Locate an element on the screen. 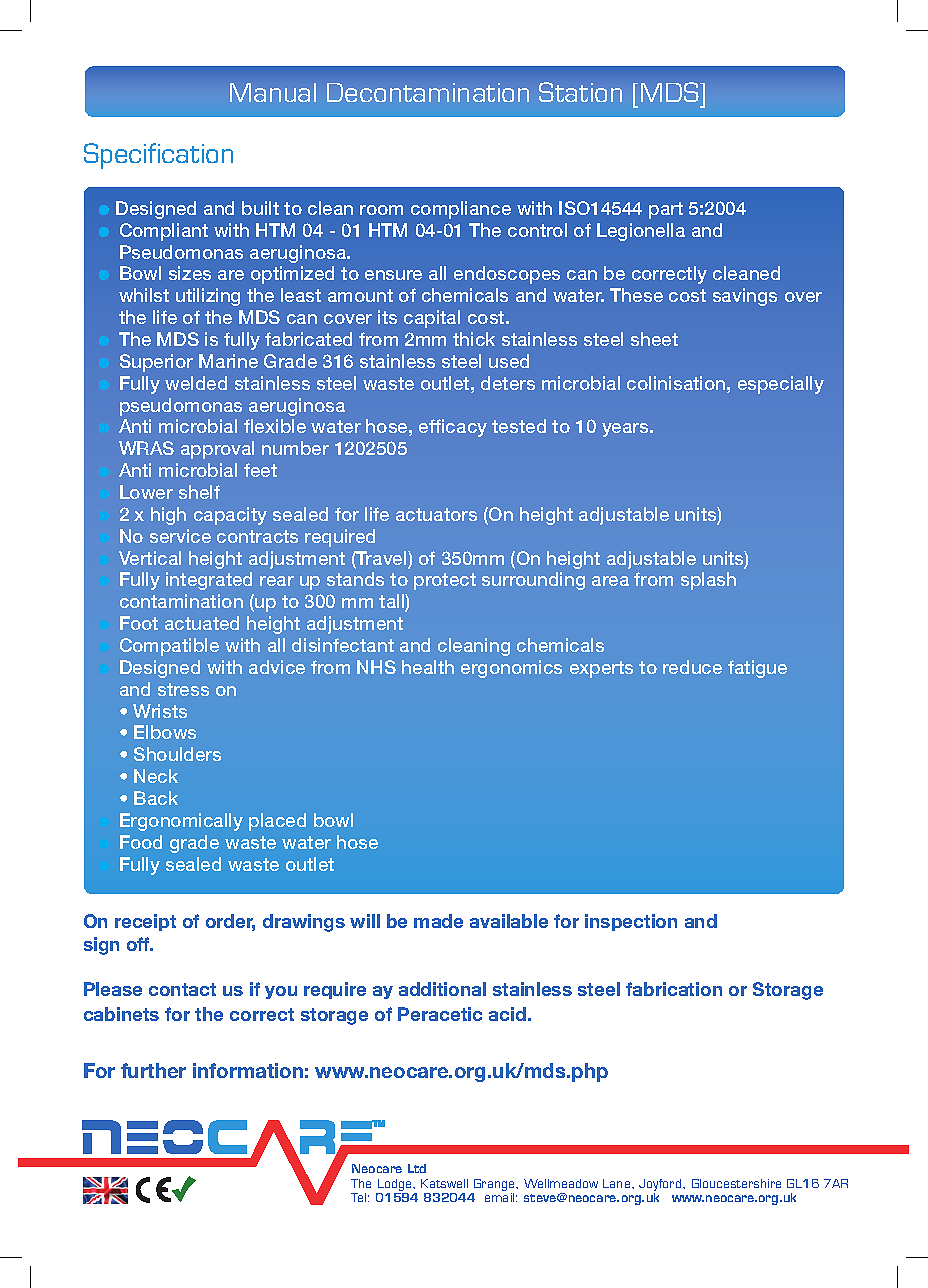  Gloucestershire is located at coordinates (736, 1183).
